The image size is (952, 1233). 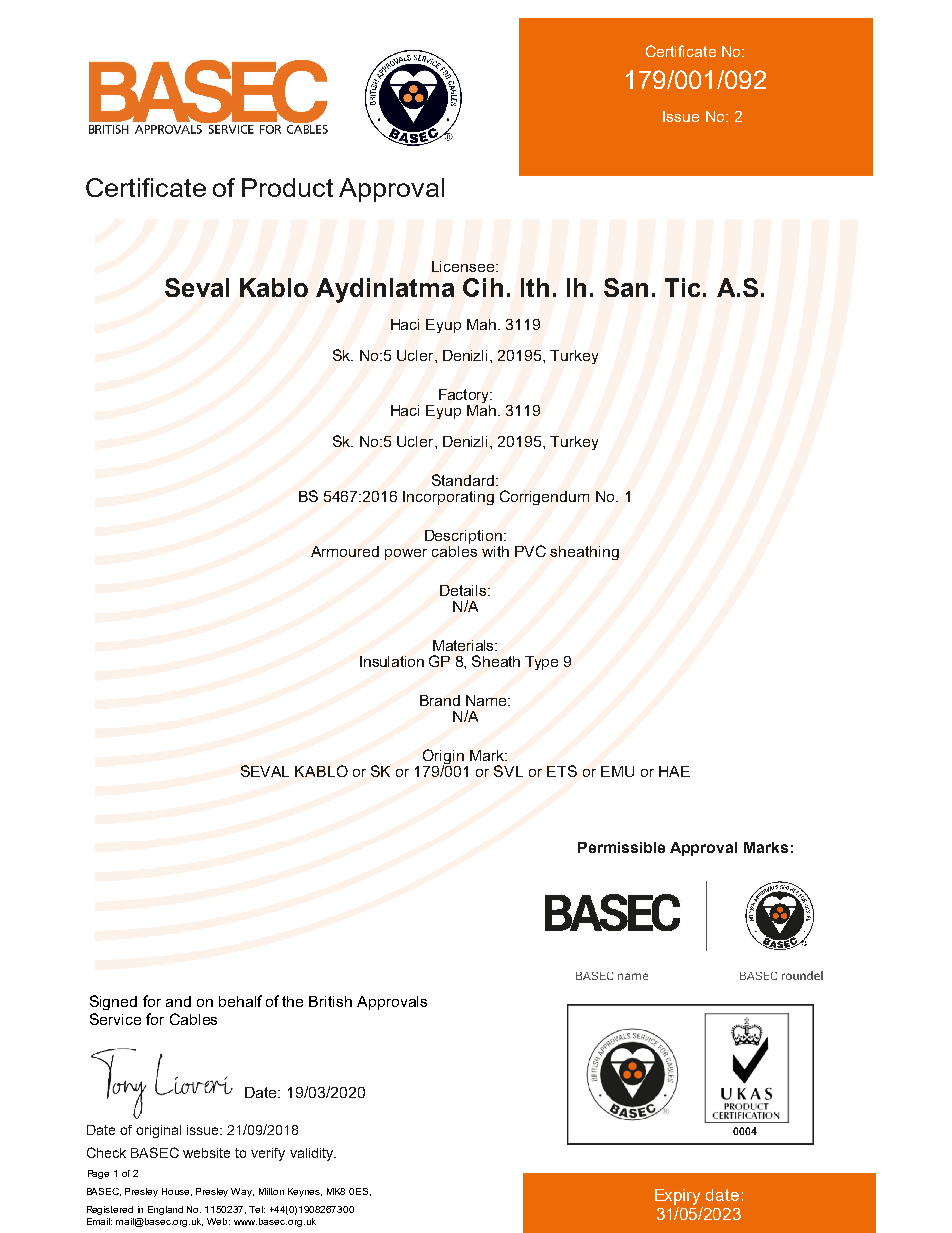 What do you see at coordinates (313, 1154) in the image?
I see `validity` at bounding box center [313, 1154].
